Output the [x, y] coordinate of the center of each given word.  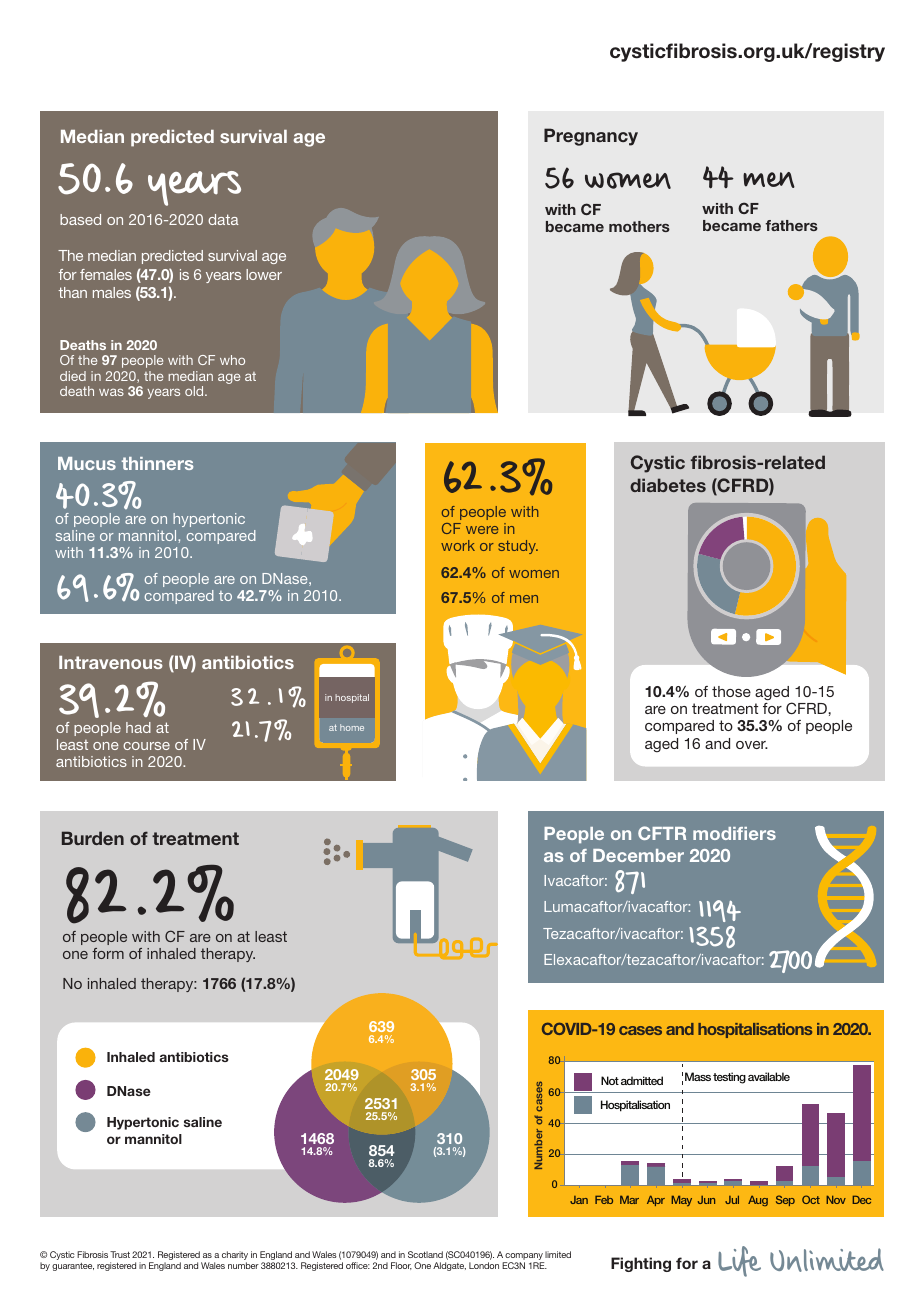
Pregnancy [591, 137]
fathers [791, 225]
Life [739, 1261]
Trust [120, 1254]
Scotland [425, 1254]
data [223, 219]
